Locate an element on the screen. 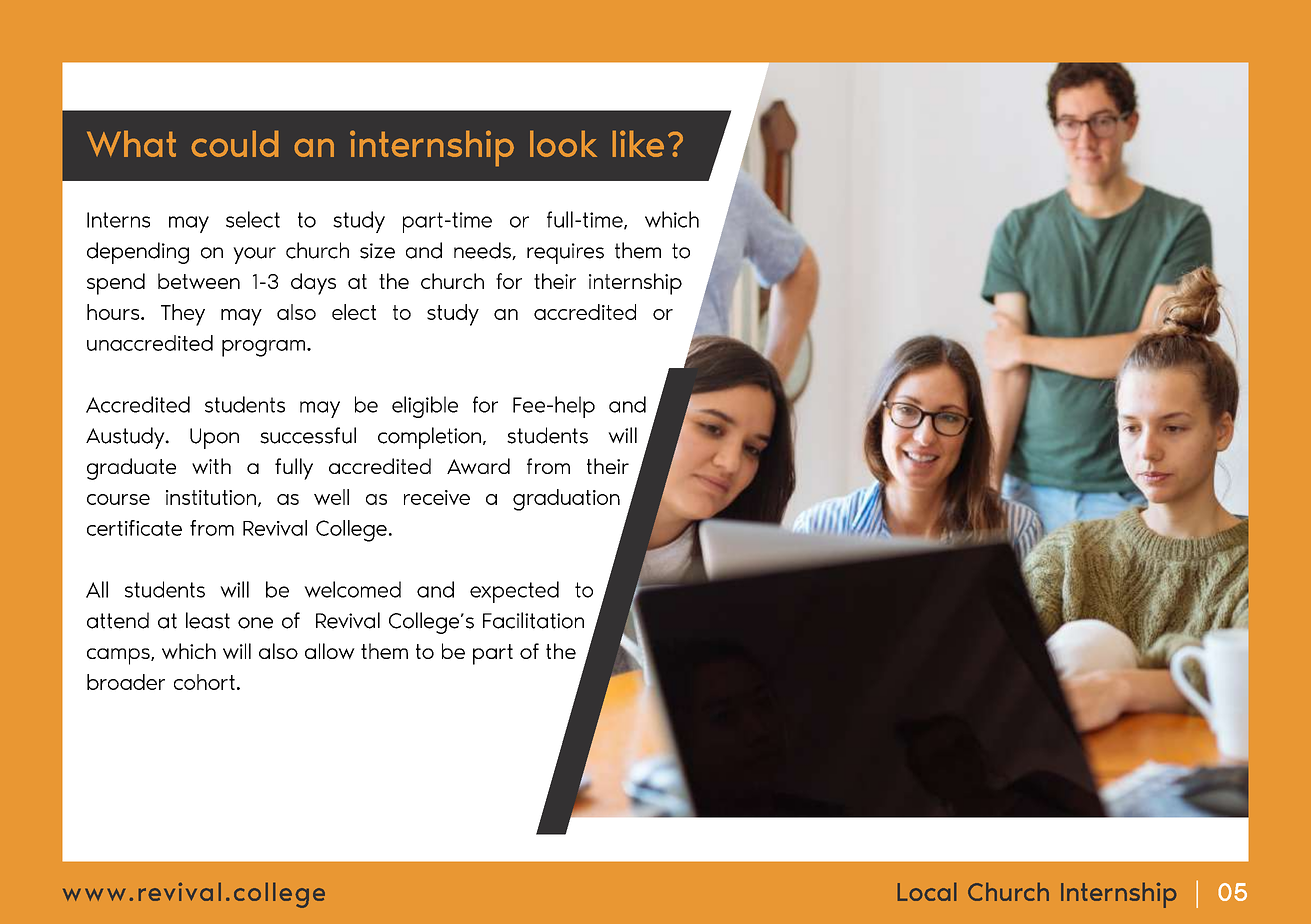  Local is located at coordinates (927, 891).
